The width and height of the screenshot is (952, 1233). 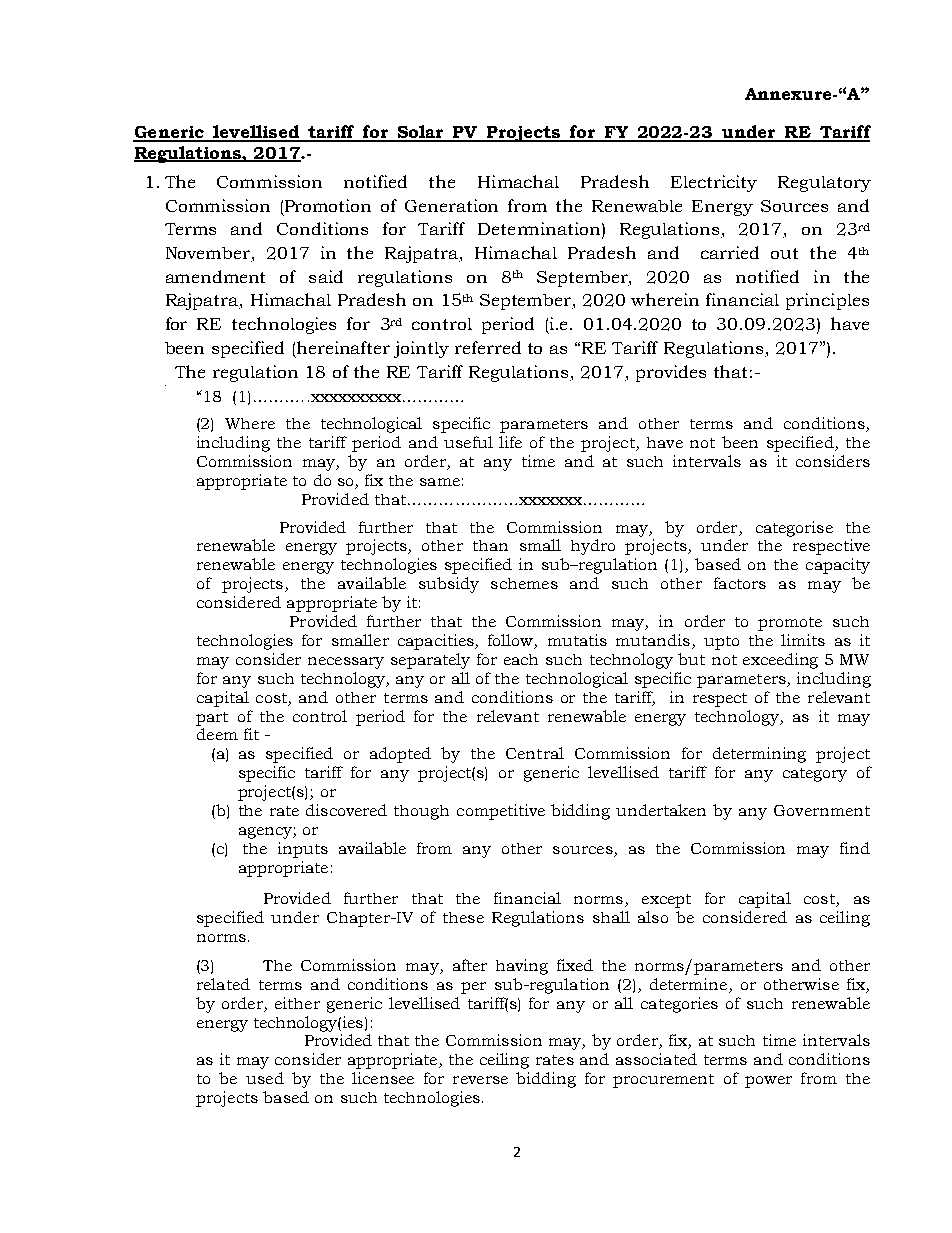 What do you see at coordinates (501, 812) in the screenshot?
I see `competitive` at bounding box center [501, 812].
